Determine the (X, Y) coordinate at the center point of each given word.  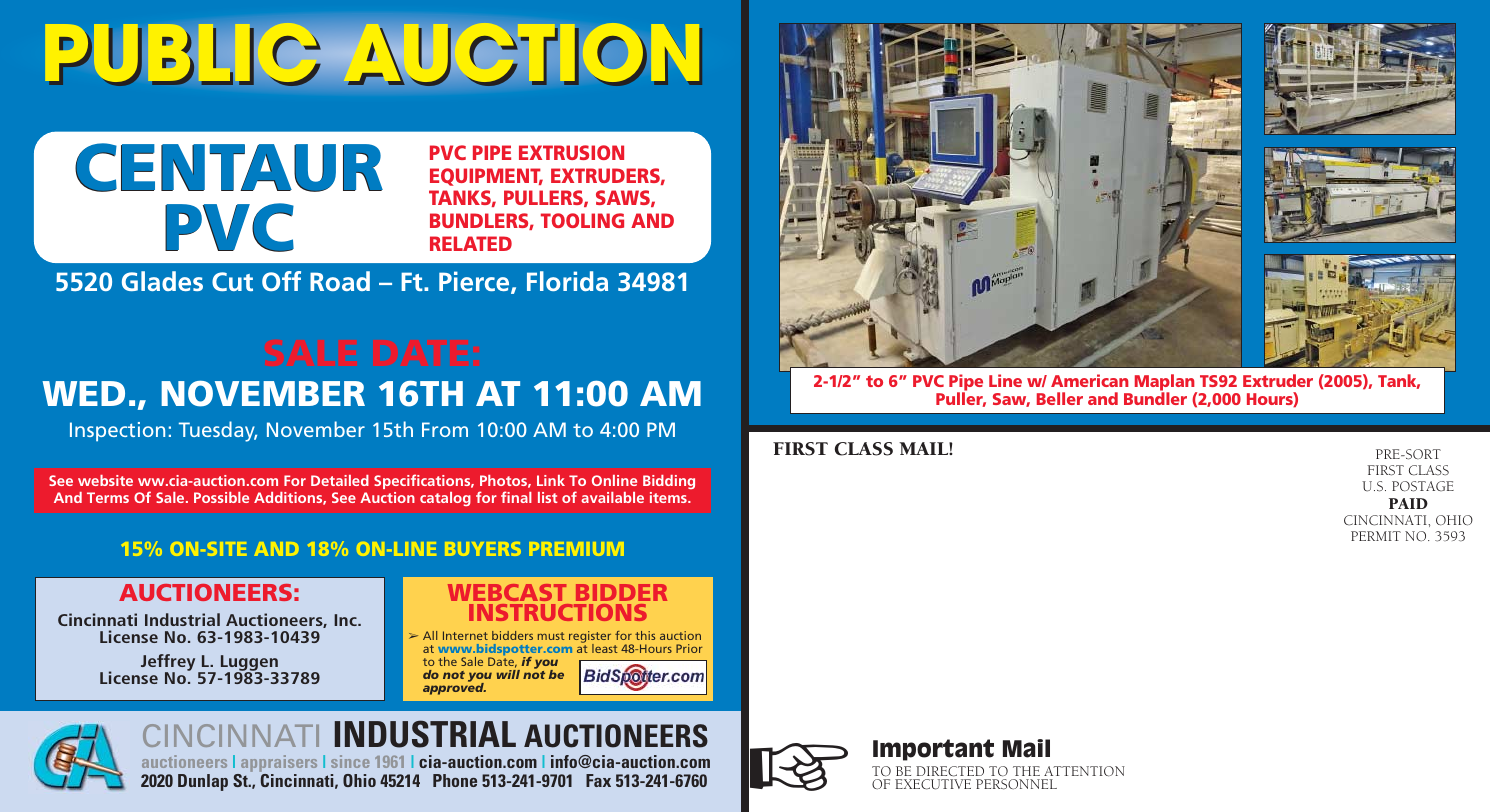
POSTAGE (1423, 486)
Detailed (340, 480)
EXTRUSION (571, 152)
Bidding (669, 484)
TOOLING (582, 220)
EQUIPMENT (486, 177)
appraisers (278, 765)
